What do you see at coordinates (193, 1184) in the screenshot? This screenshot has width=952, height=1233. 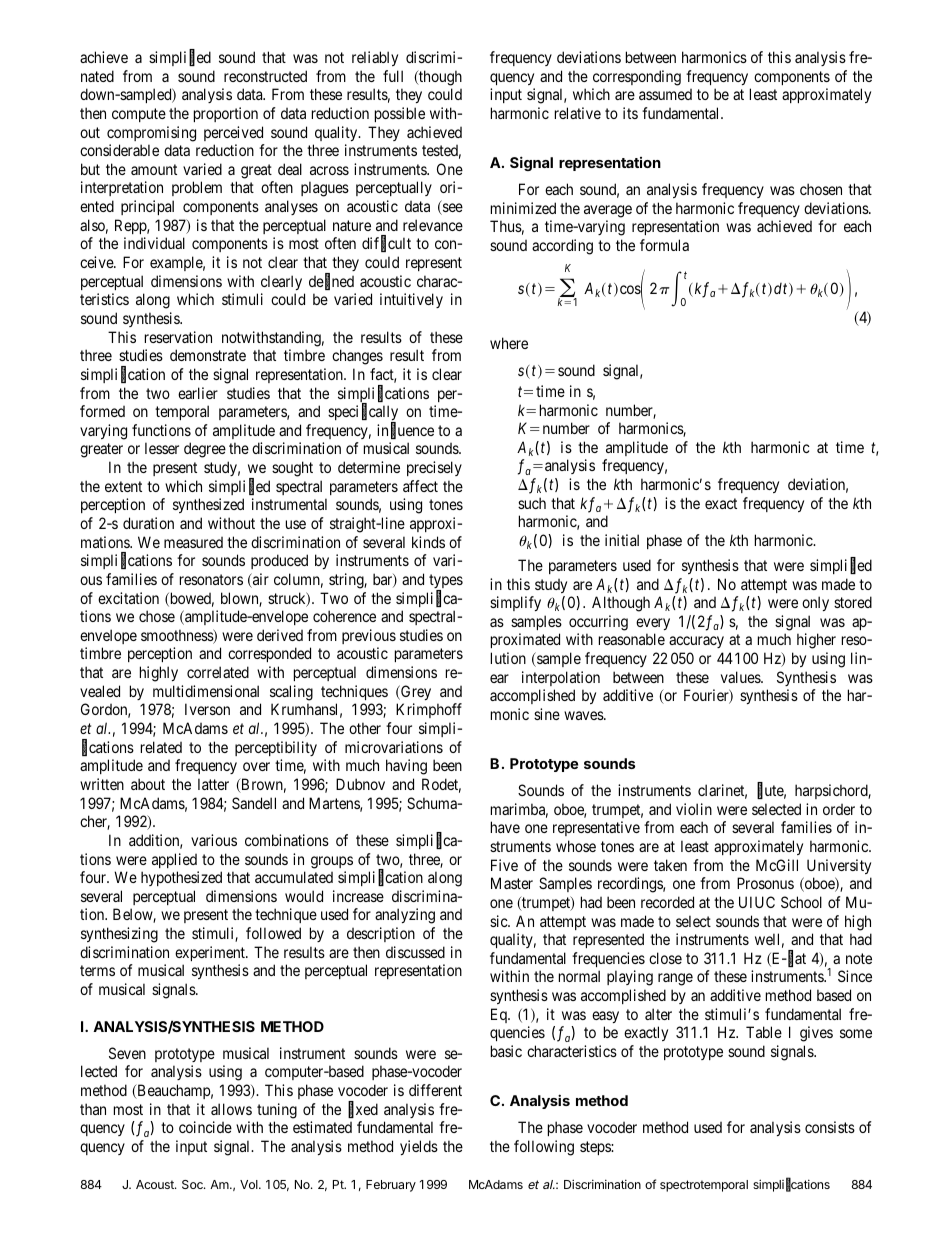 I see `Soc` at bounding box center [193, 1184].
